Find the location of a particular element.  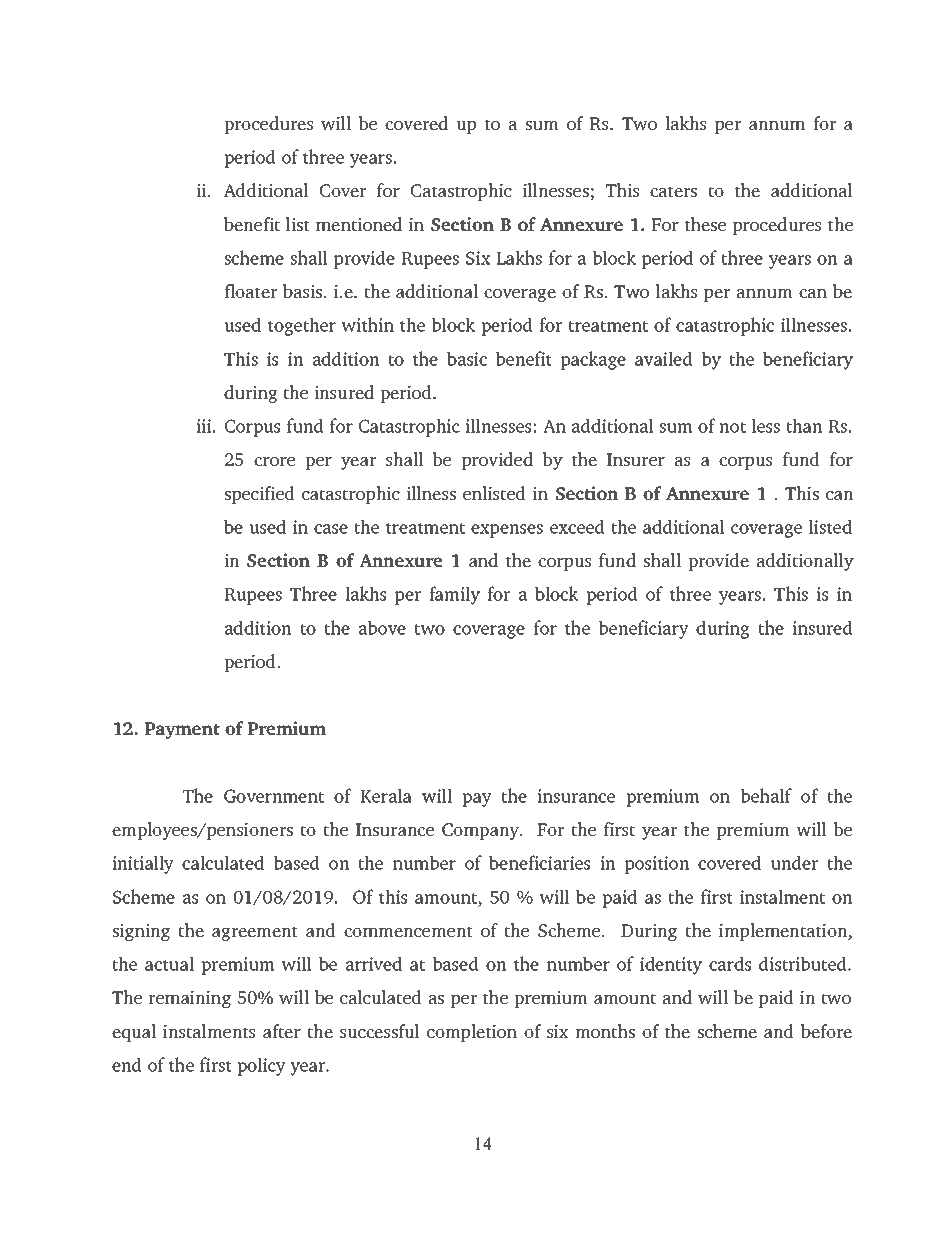

initially is located at coordinates (143, 864).
